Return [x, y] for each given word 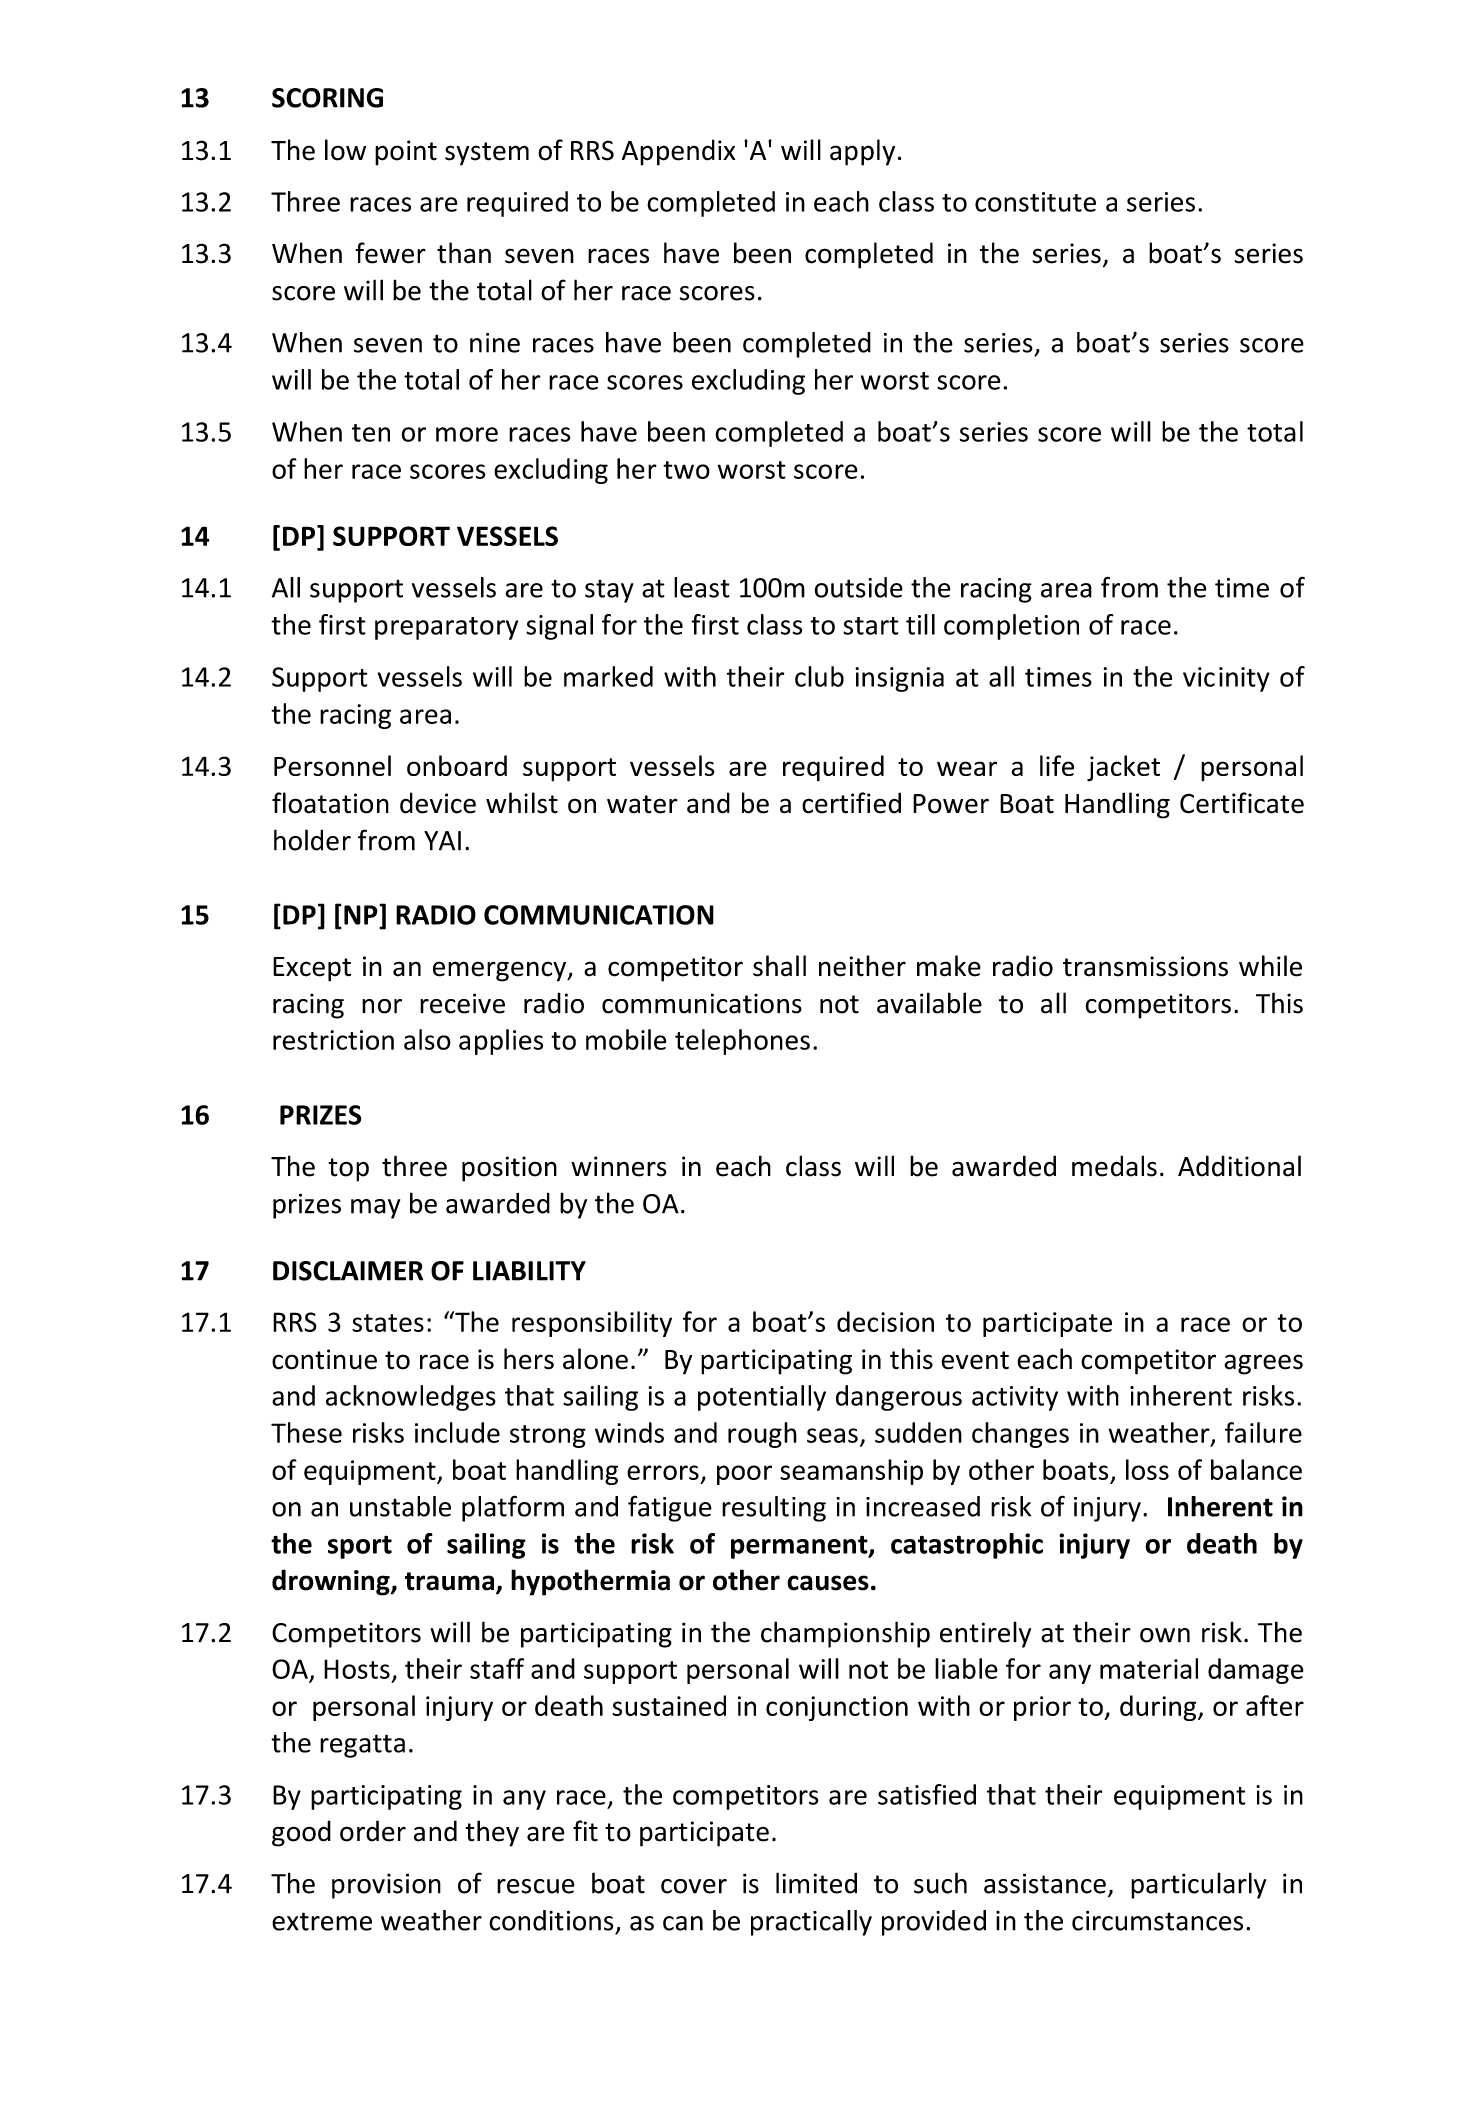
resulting [774, 1509]
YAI [442, 841]
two [686, 470]
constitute [1035, 202]
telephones [742, 1042]
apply [862, 152]
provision [386, 1886]
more [467, 434]
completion [1011, 627]
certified [851, 803]
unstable [400, 1506]
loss [1147, 1469]
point [406, 153]
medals [1114, 1166]
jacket [1123, 768]
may [375, 1209]
